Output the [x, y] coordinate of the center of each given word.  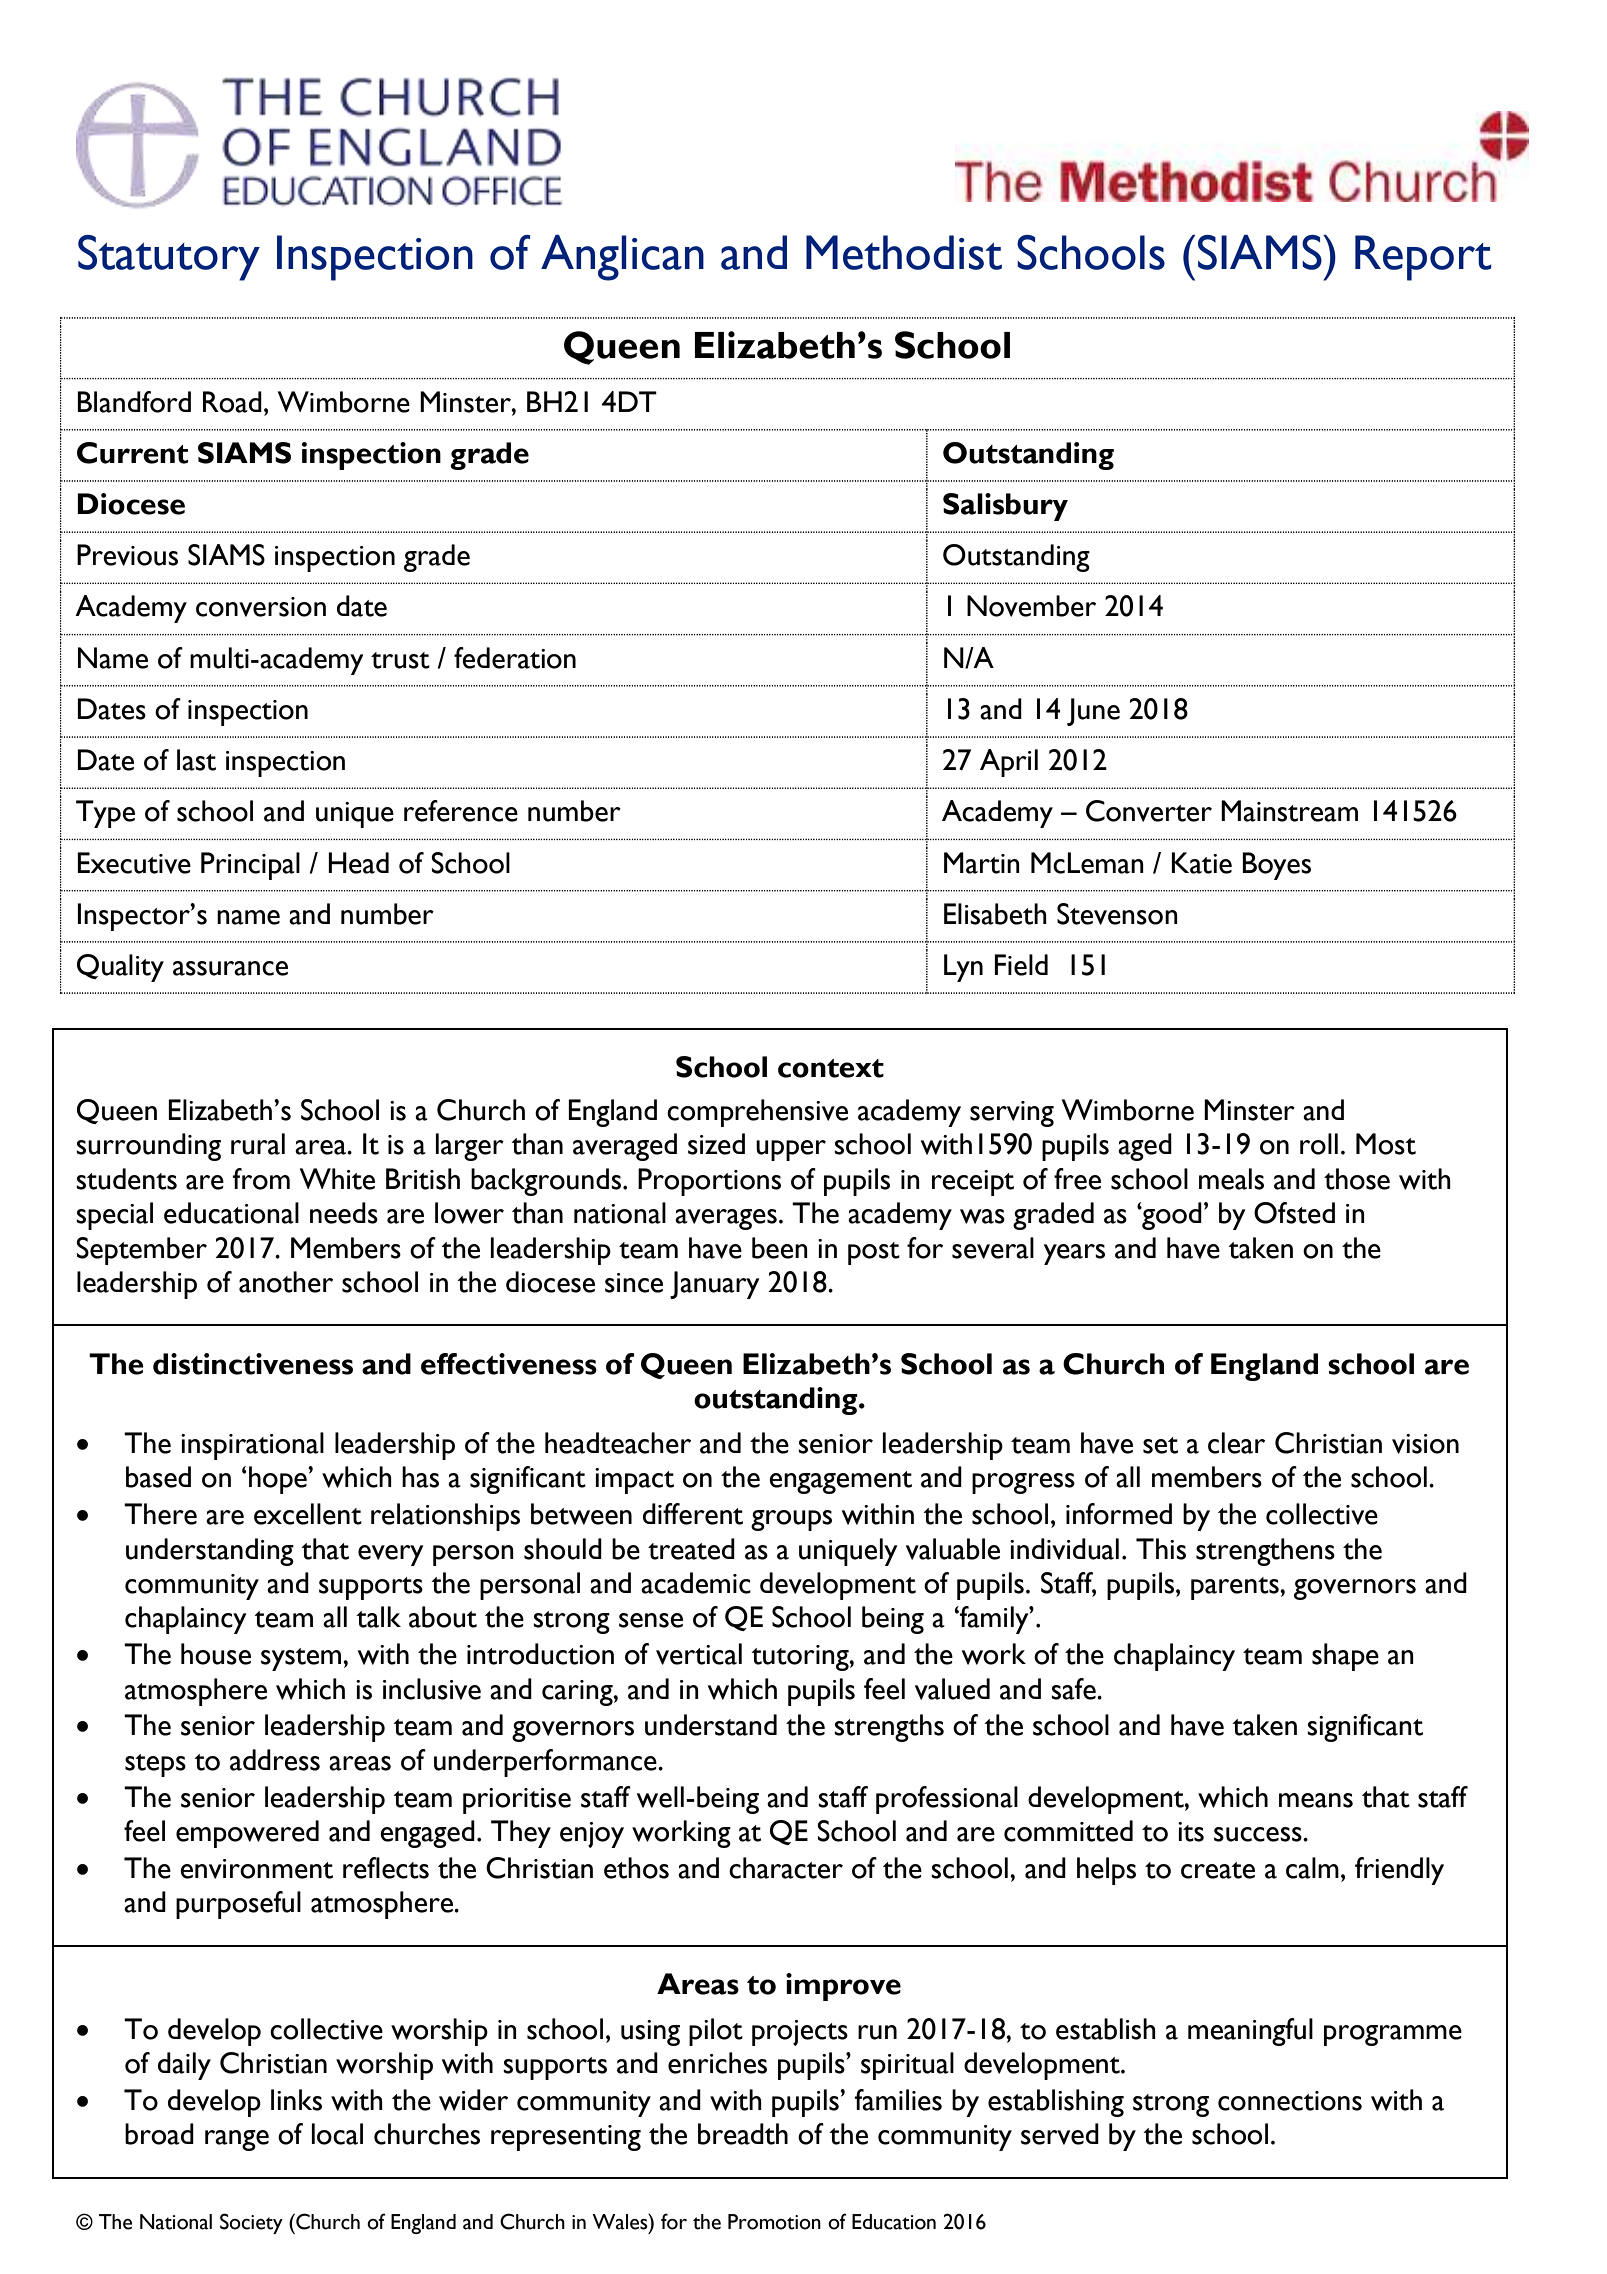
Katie [1201, 863]
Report [1423, 258]
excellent [308, 1514]
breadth [743, 2134]
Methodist [904, 252]
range [237, 2140]
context [831, 1068]
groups [791, 1520]
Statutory [169, 258]
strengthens [1265, 1552]
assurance [230, 968]
